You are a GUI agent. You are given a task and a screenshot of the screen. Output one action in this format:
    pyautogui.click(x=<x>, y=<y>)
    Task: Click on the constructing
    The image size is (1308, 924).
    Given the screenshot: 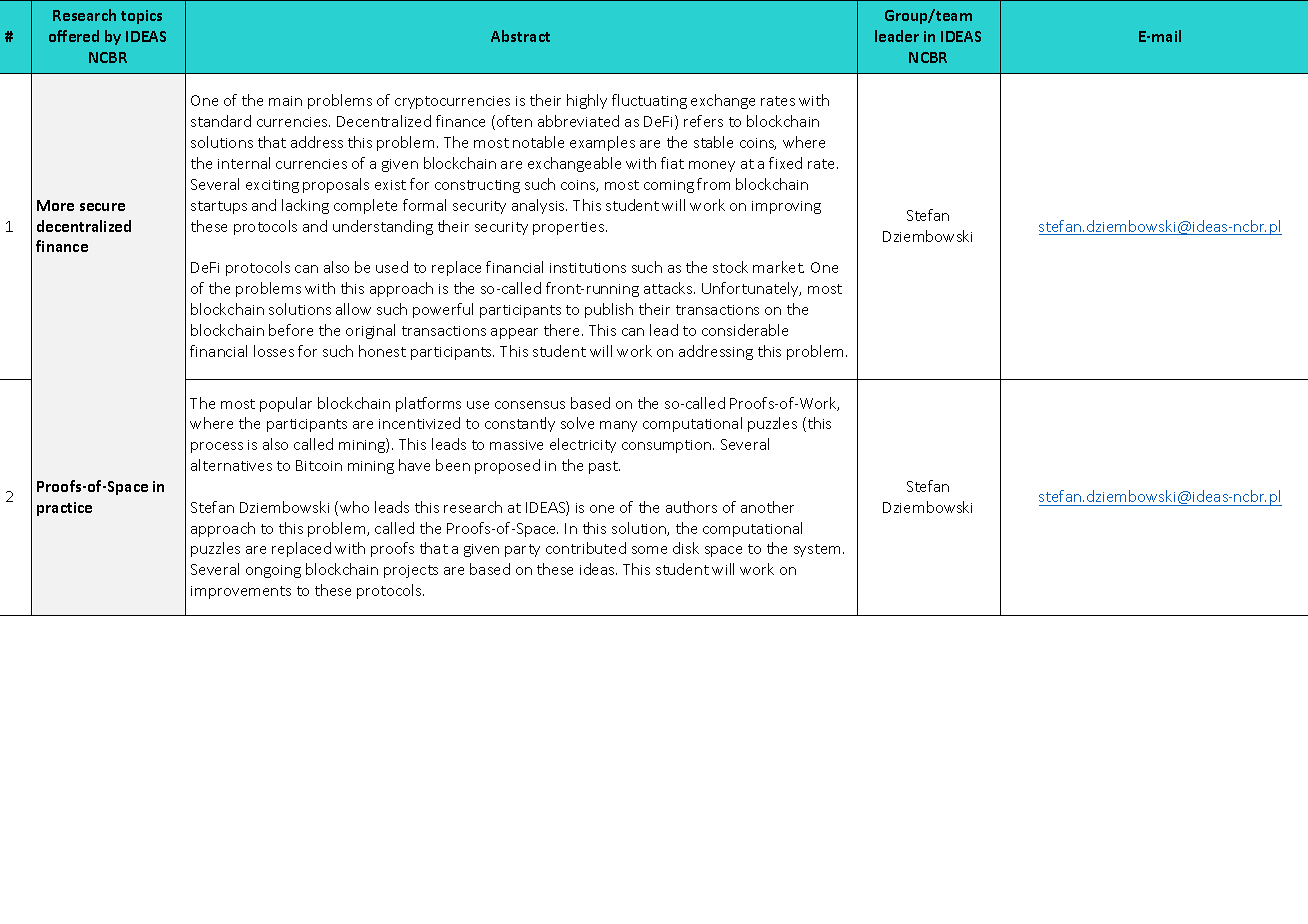 What is the action you would take?
    pyautogui.click(x=477, y=186)
